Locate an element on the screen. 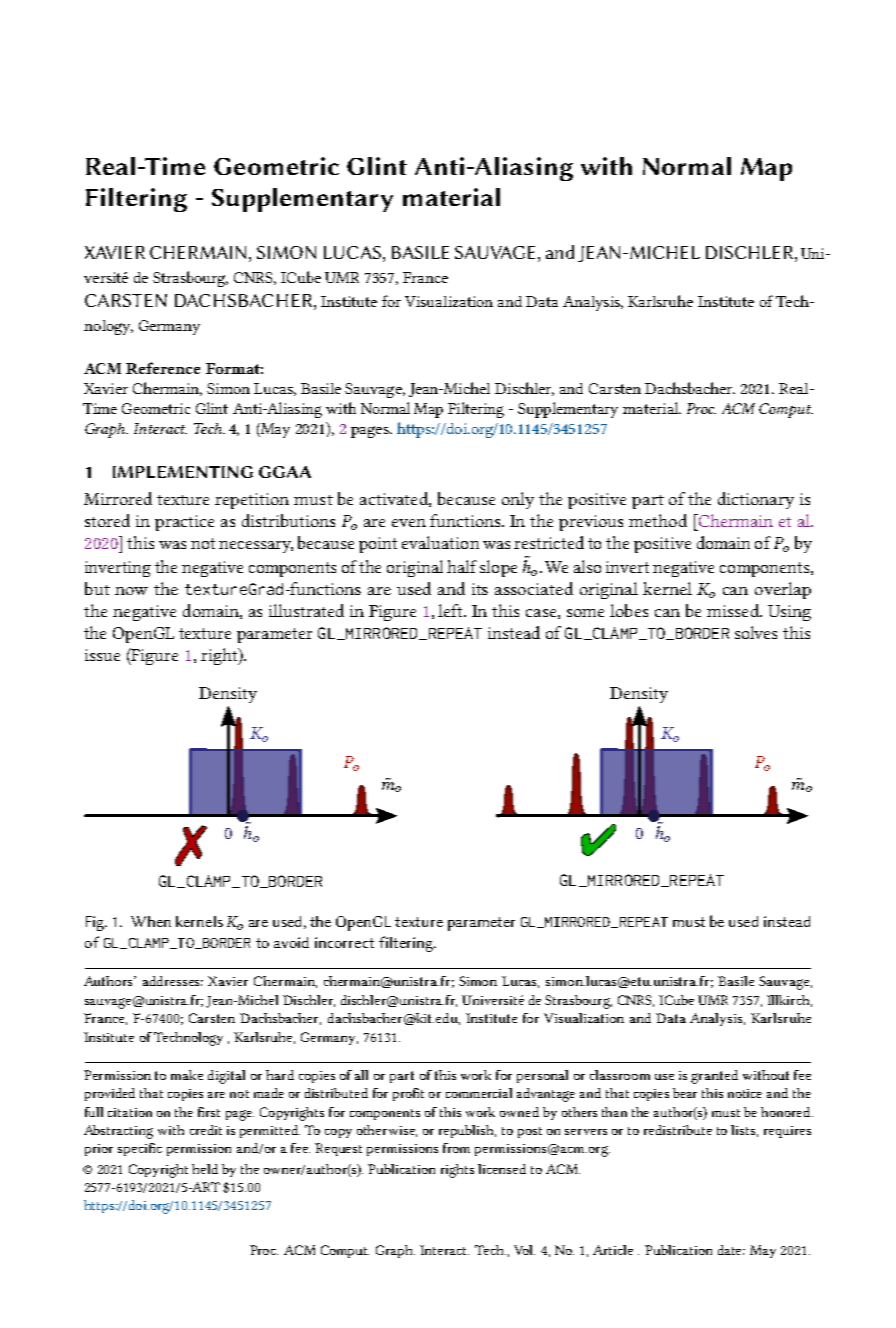 The height and width of the screenshot is (1328, 896). left is located at coordinates (452, 610).
